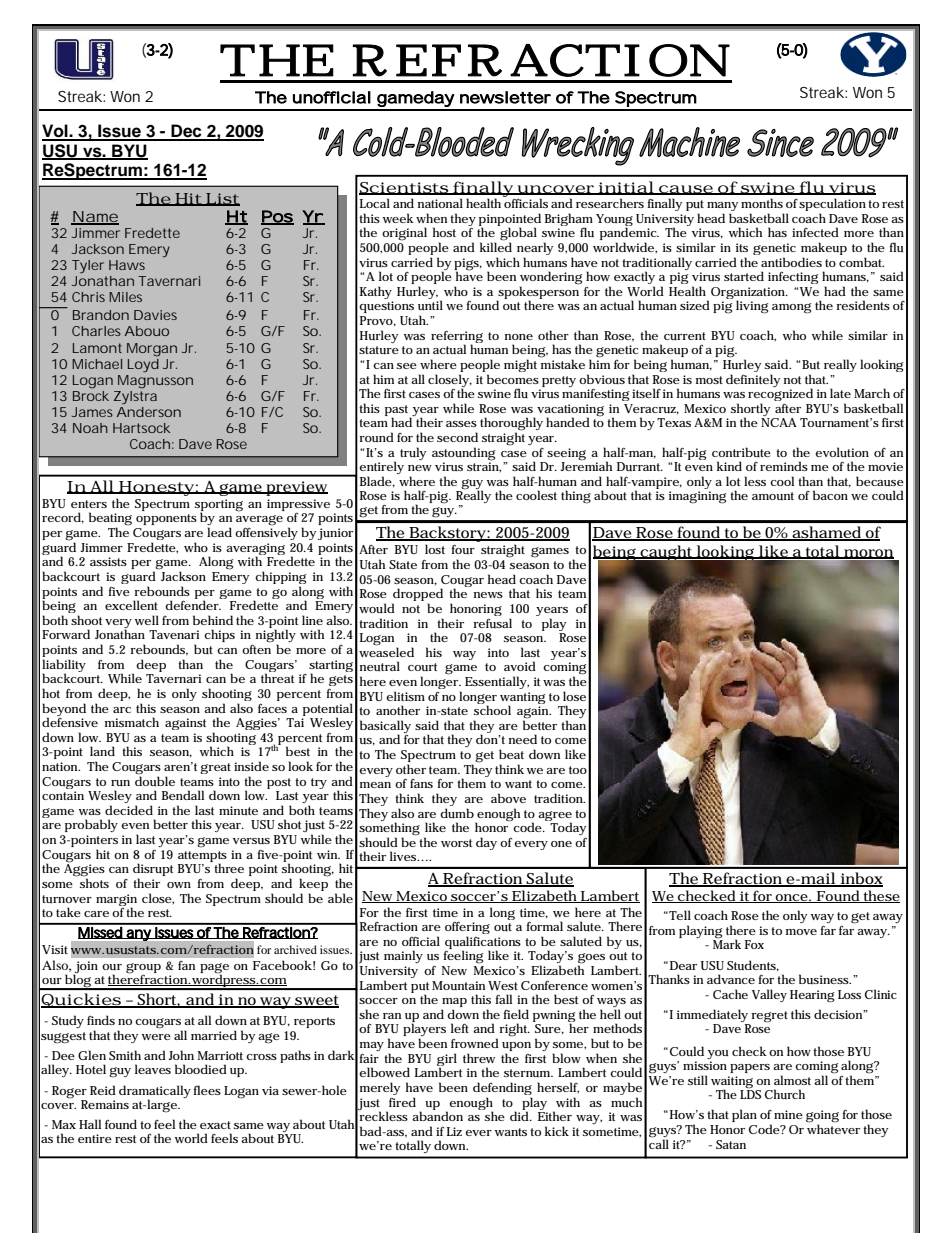 The width and height of the page is (952, 1233). What do you see at coordinates (222, 199) in the page?
I see `List` at bounding box center [222, 199].
